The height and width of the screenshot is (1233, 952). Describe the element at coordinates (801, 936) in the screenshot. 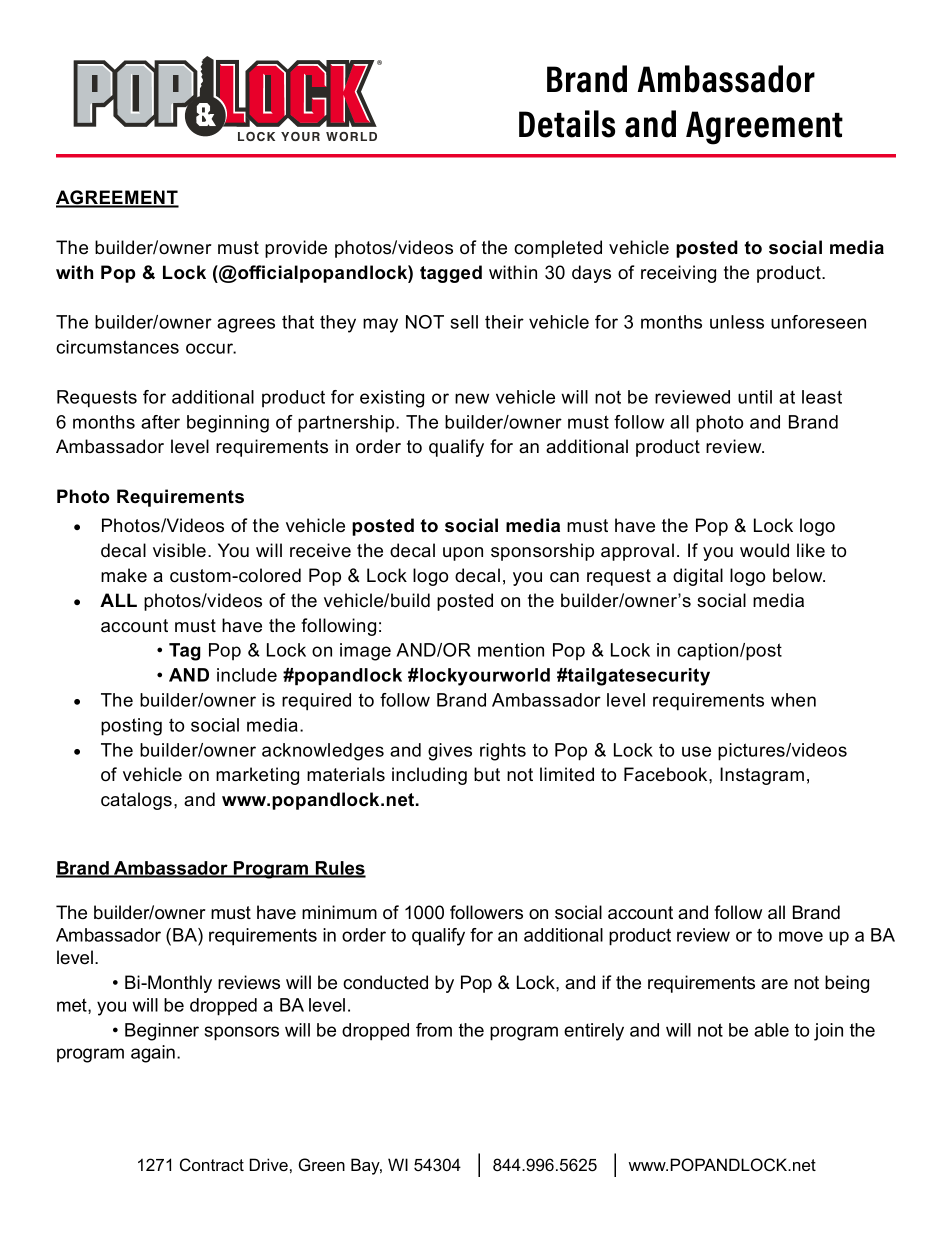

I see `move` at that location.
